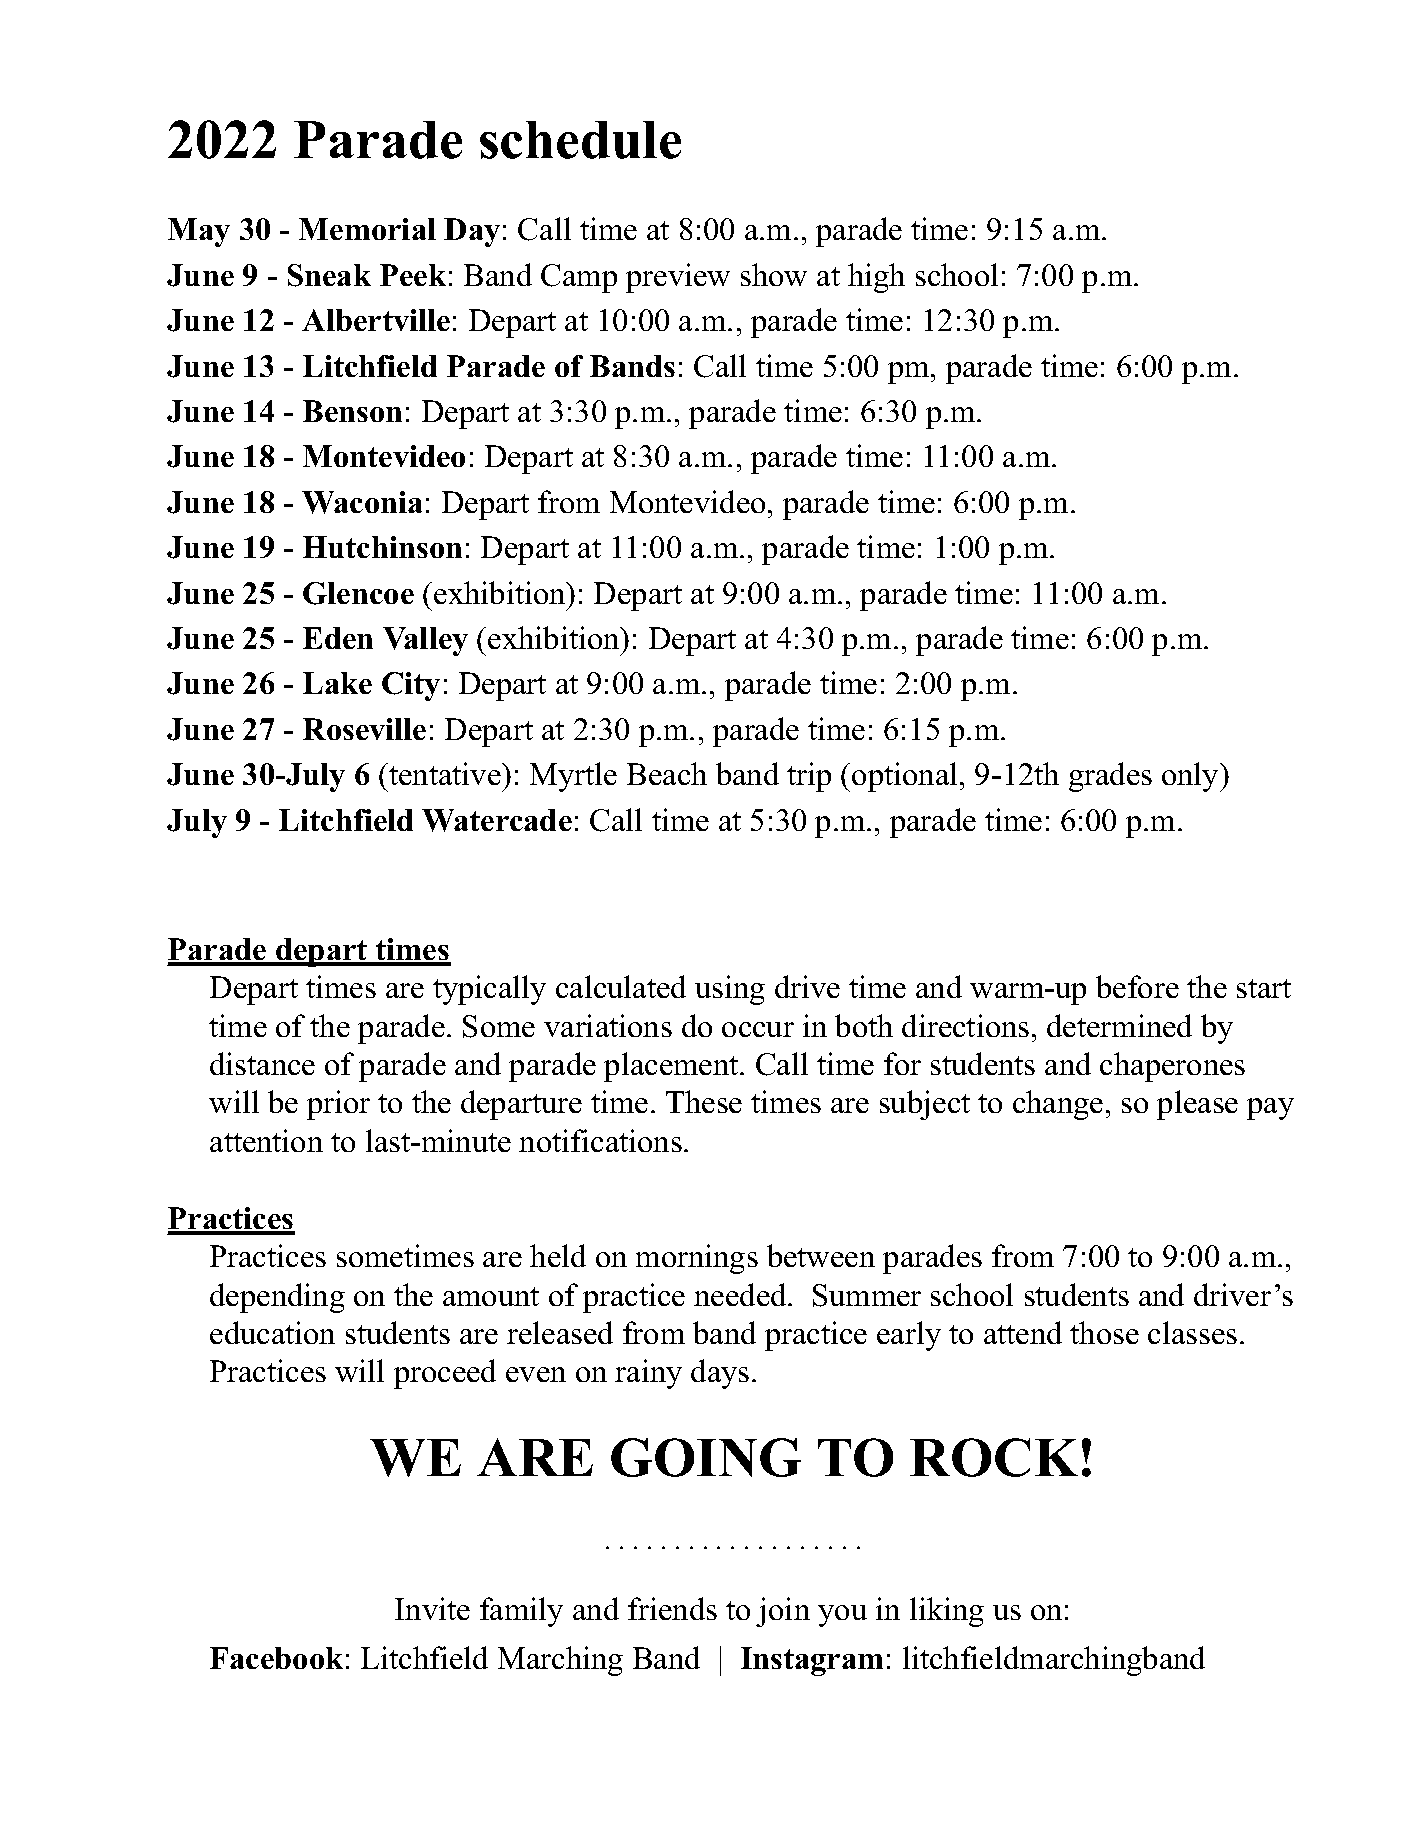 This screenshot has width=1425, height=1844. What do you see at coordinates (367, 229) in the screenshot?
I see `Memorial` at bounding box center [367, 229].
